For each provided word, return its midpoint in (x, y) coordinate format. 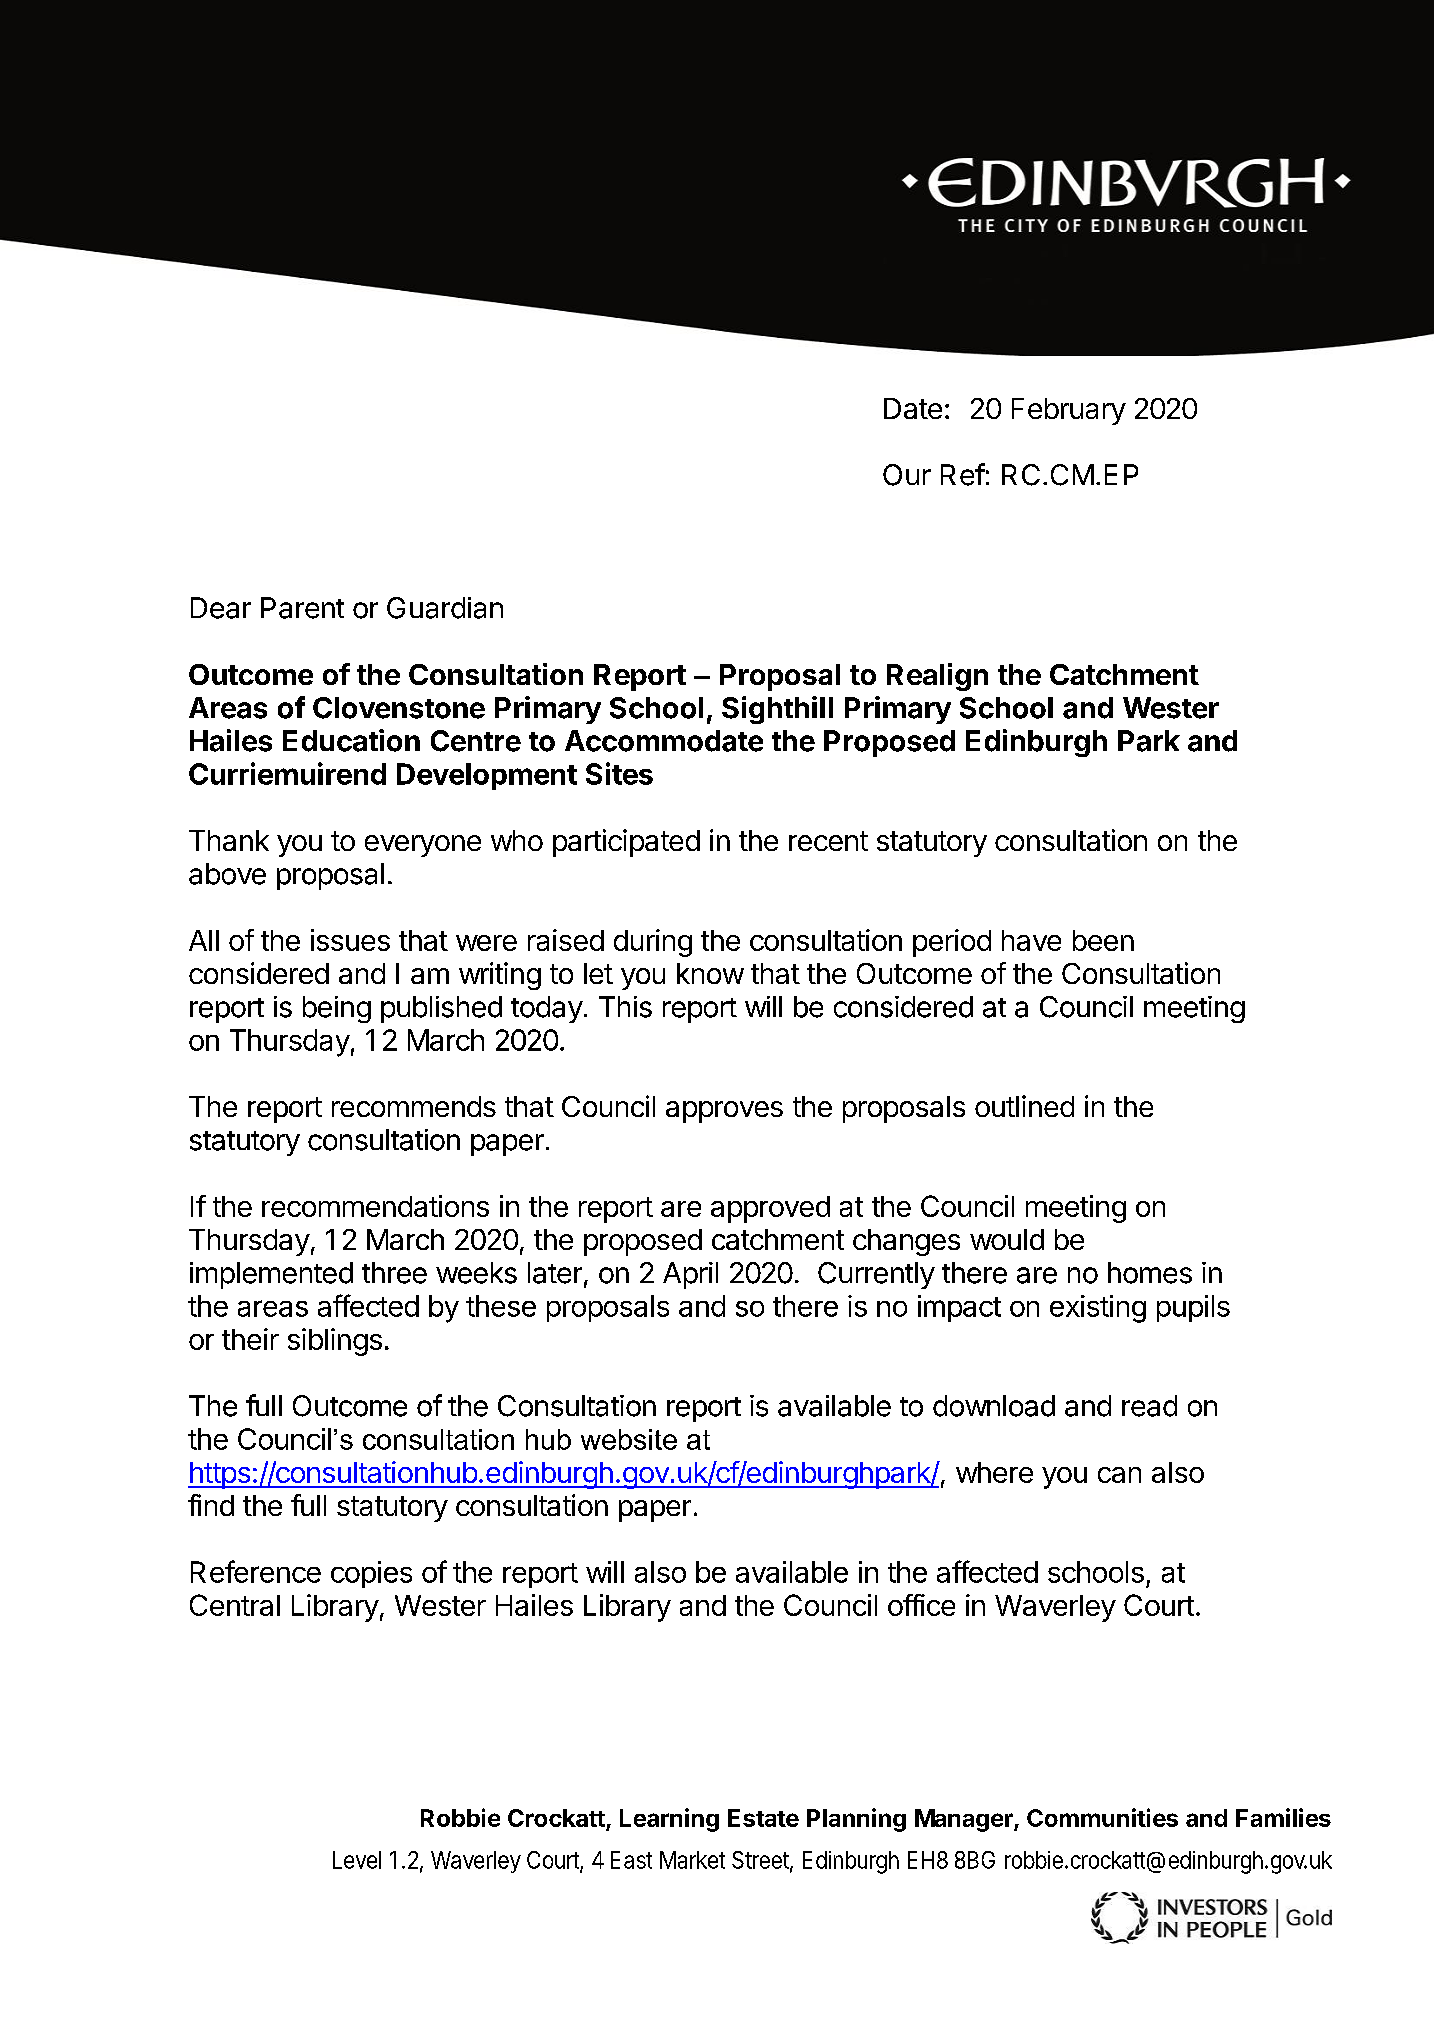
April (690, 1275)
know (710, 973)
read (1149, 1406)
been (1103, 940)
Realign (937, 677)
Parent (302, 608)
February (1069, 411)
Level (357, 1860)
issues (350, 940)
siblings (335, 1342)
